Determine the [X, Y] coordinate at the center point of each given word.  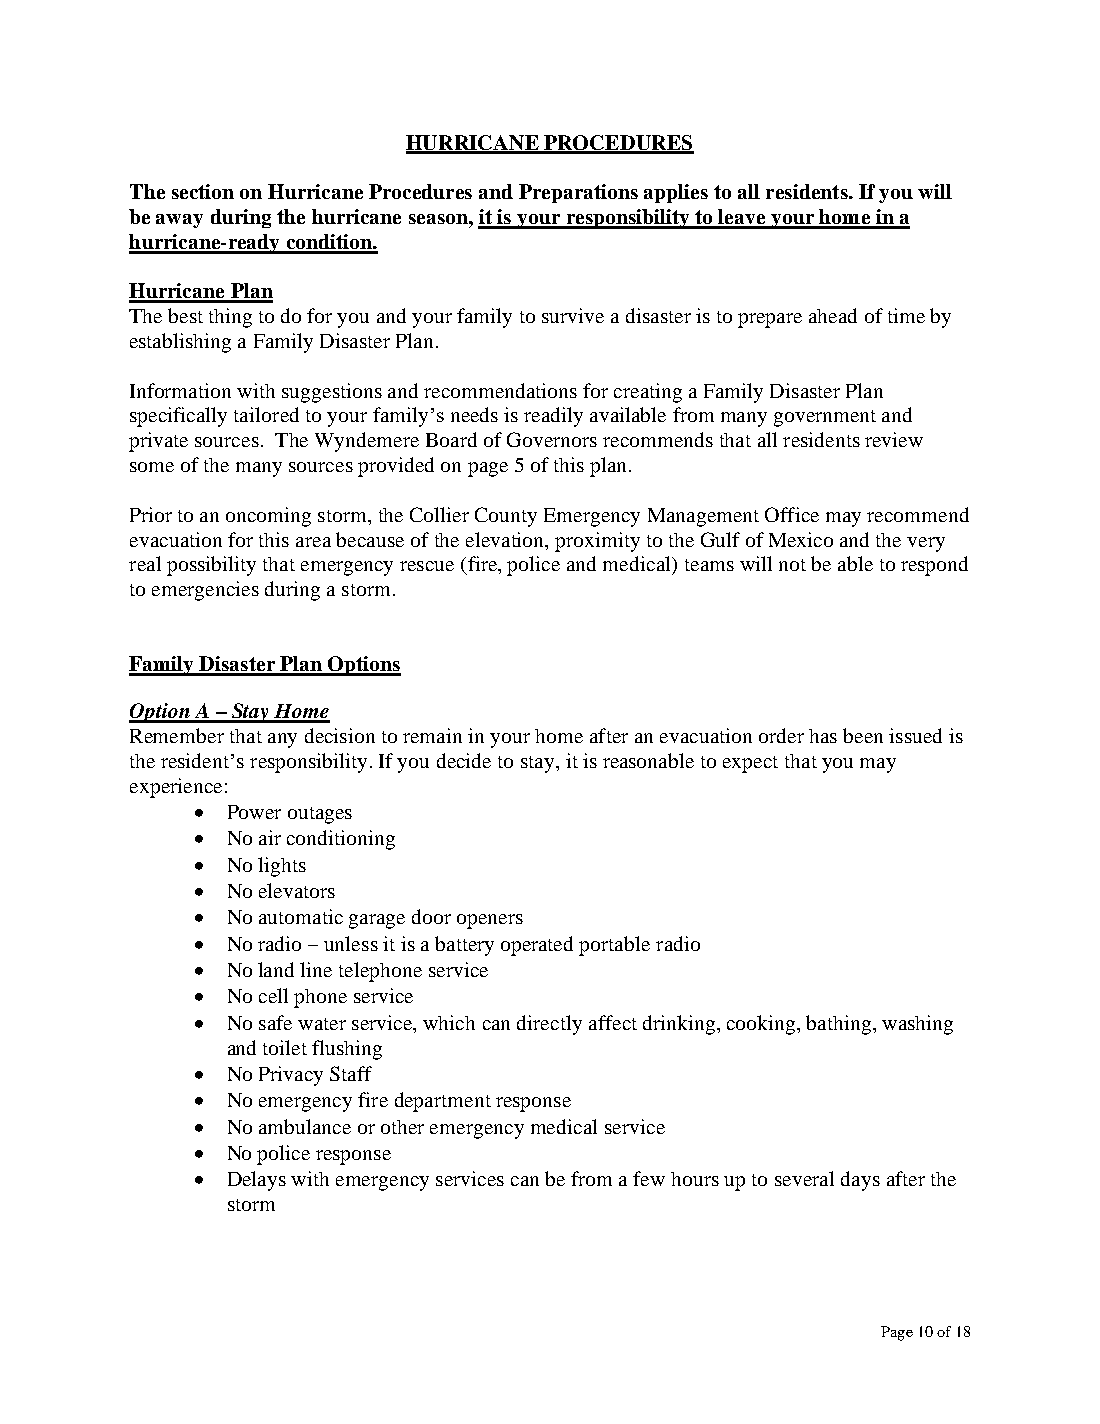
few [649, 1178]
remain [432, 735]
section [203, 191]
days [860, 1181]
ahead [833, 315]
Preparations [578, 193]
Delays [257, 1181]
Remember [177, 735]
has [823, 736]
